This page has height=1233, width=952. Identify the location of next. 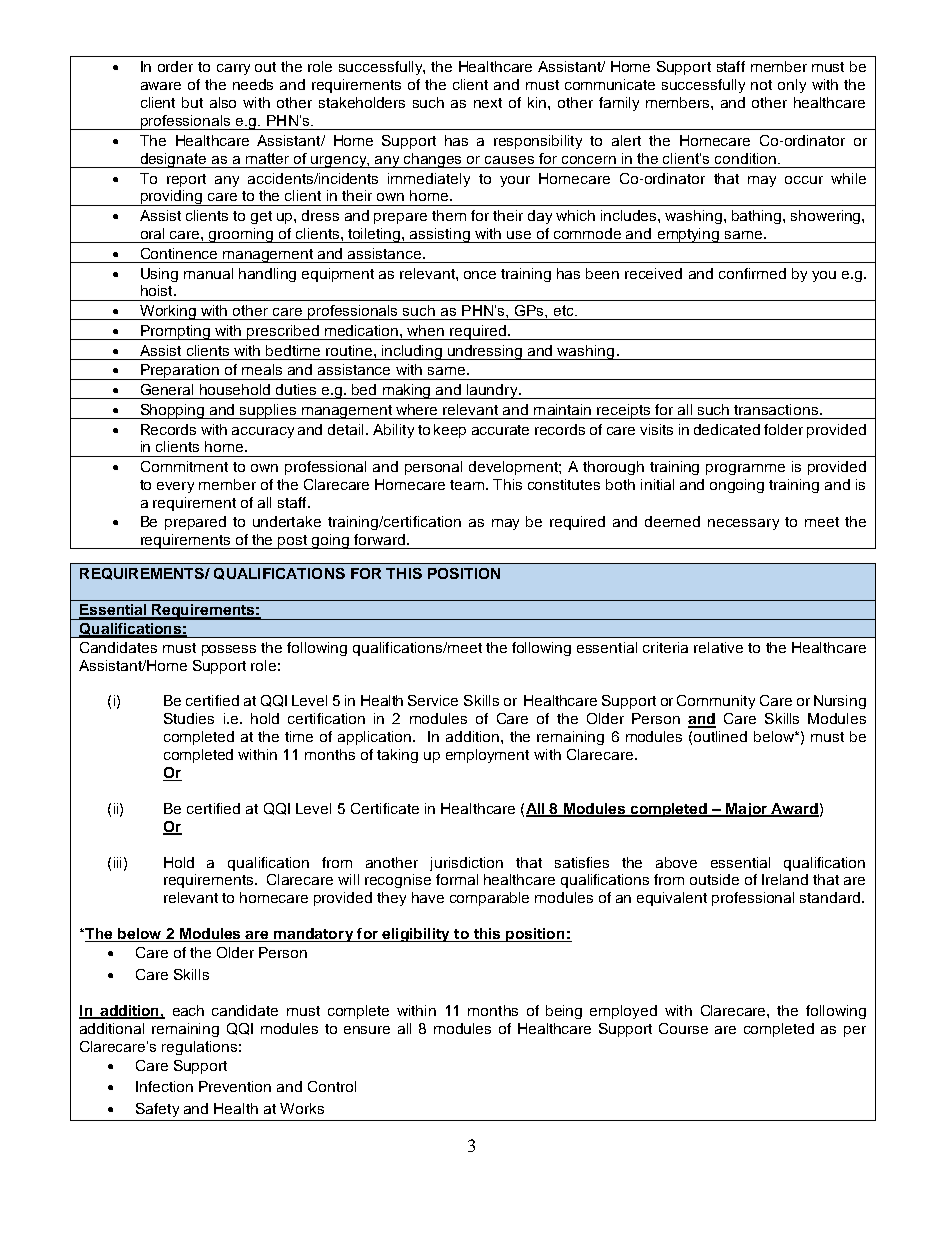
(488, 103).
